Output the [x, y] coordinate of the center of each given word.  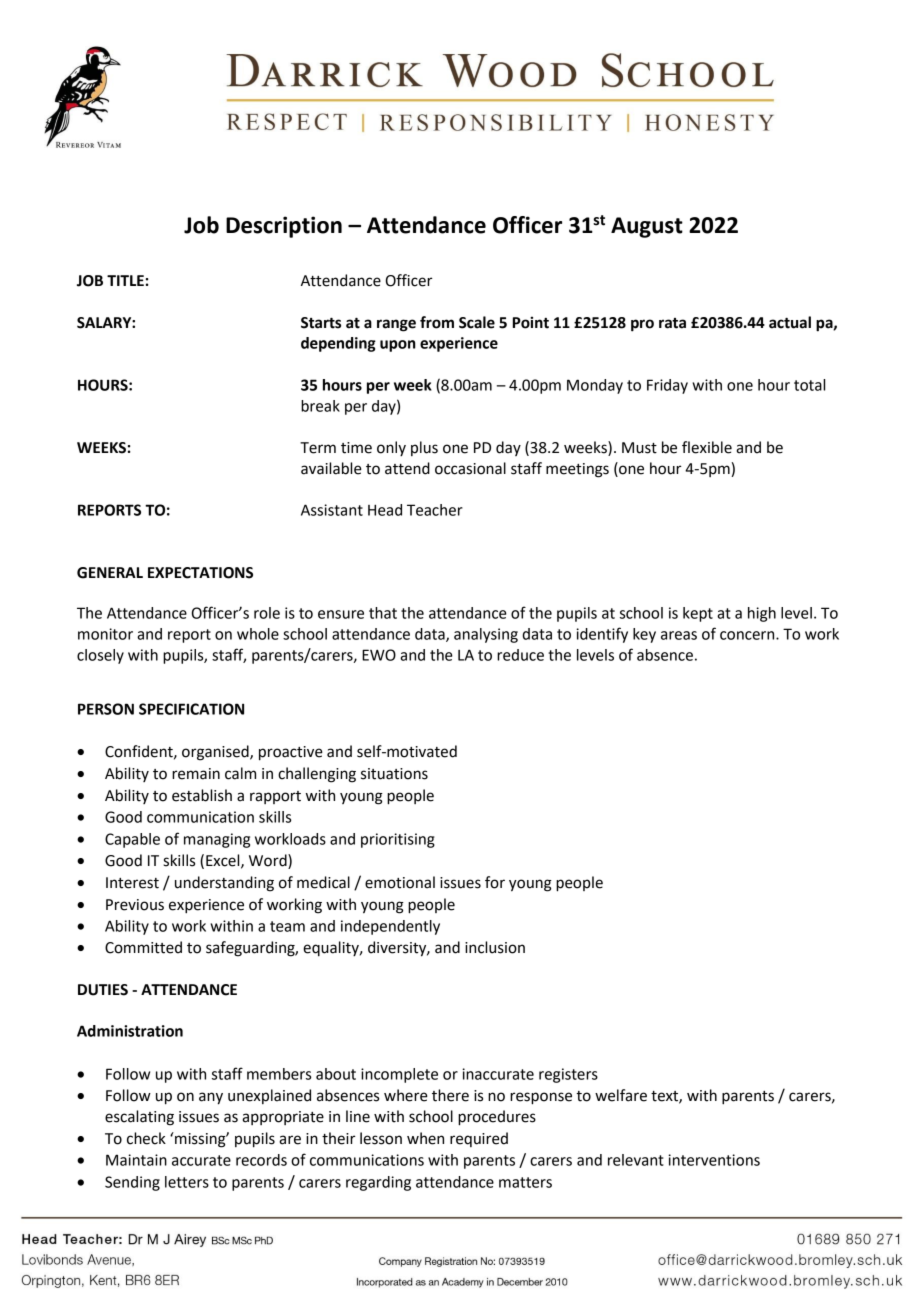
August [647, 227]
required [479, 1139]
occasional [470, 468]
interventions [714, 1160]
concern [748, 635]
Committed [143, 947]
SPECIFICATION [191, 709]
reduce [520, 655]
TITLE [125, 280]
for [495, 882]
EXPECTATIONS [200, 573]
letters [187, 1182]
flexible [707, 447]
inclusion [495, 947]
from [437, 322]
